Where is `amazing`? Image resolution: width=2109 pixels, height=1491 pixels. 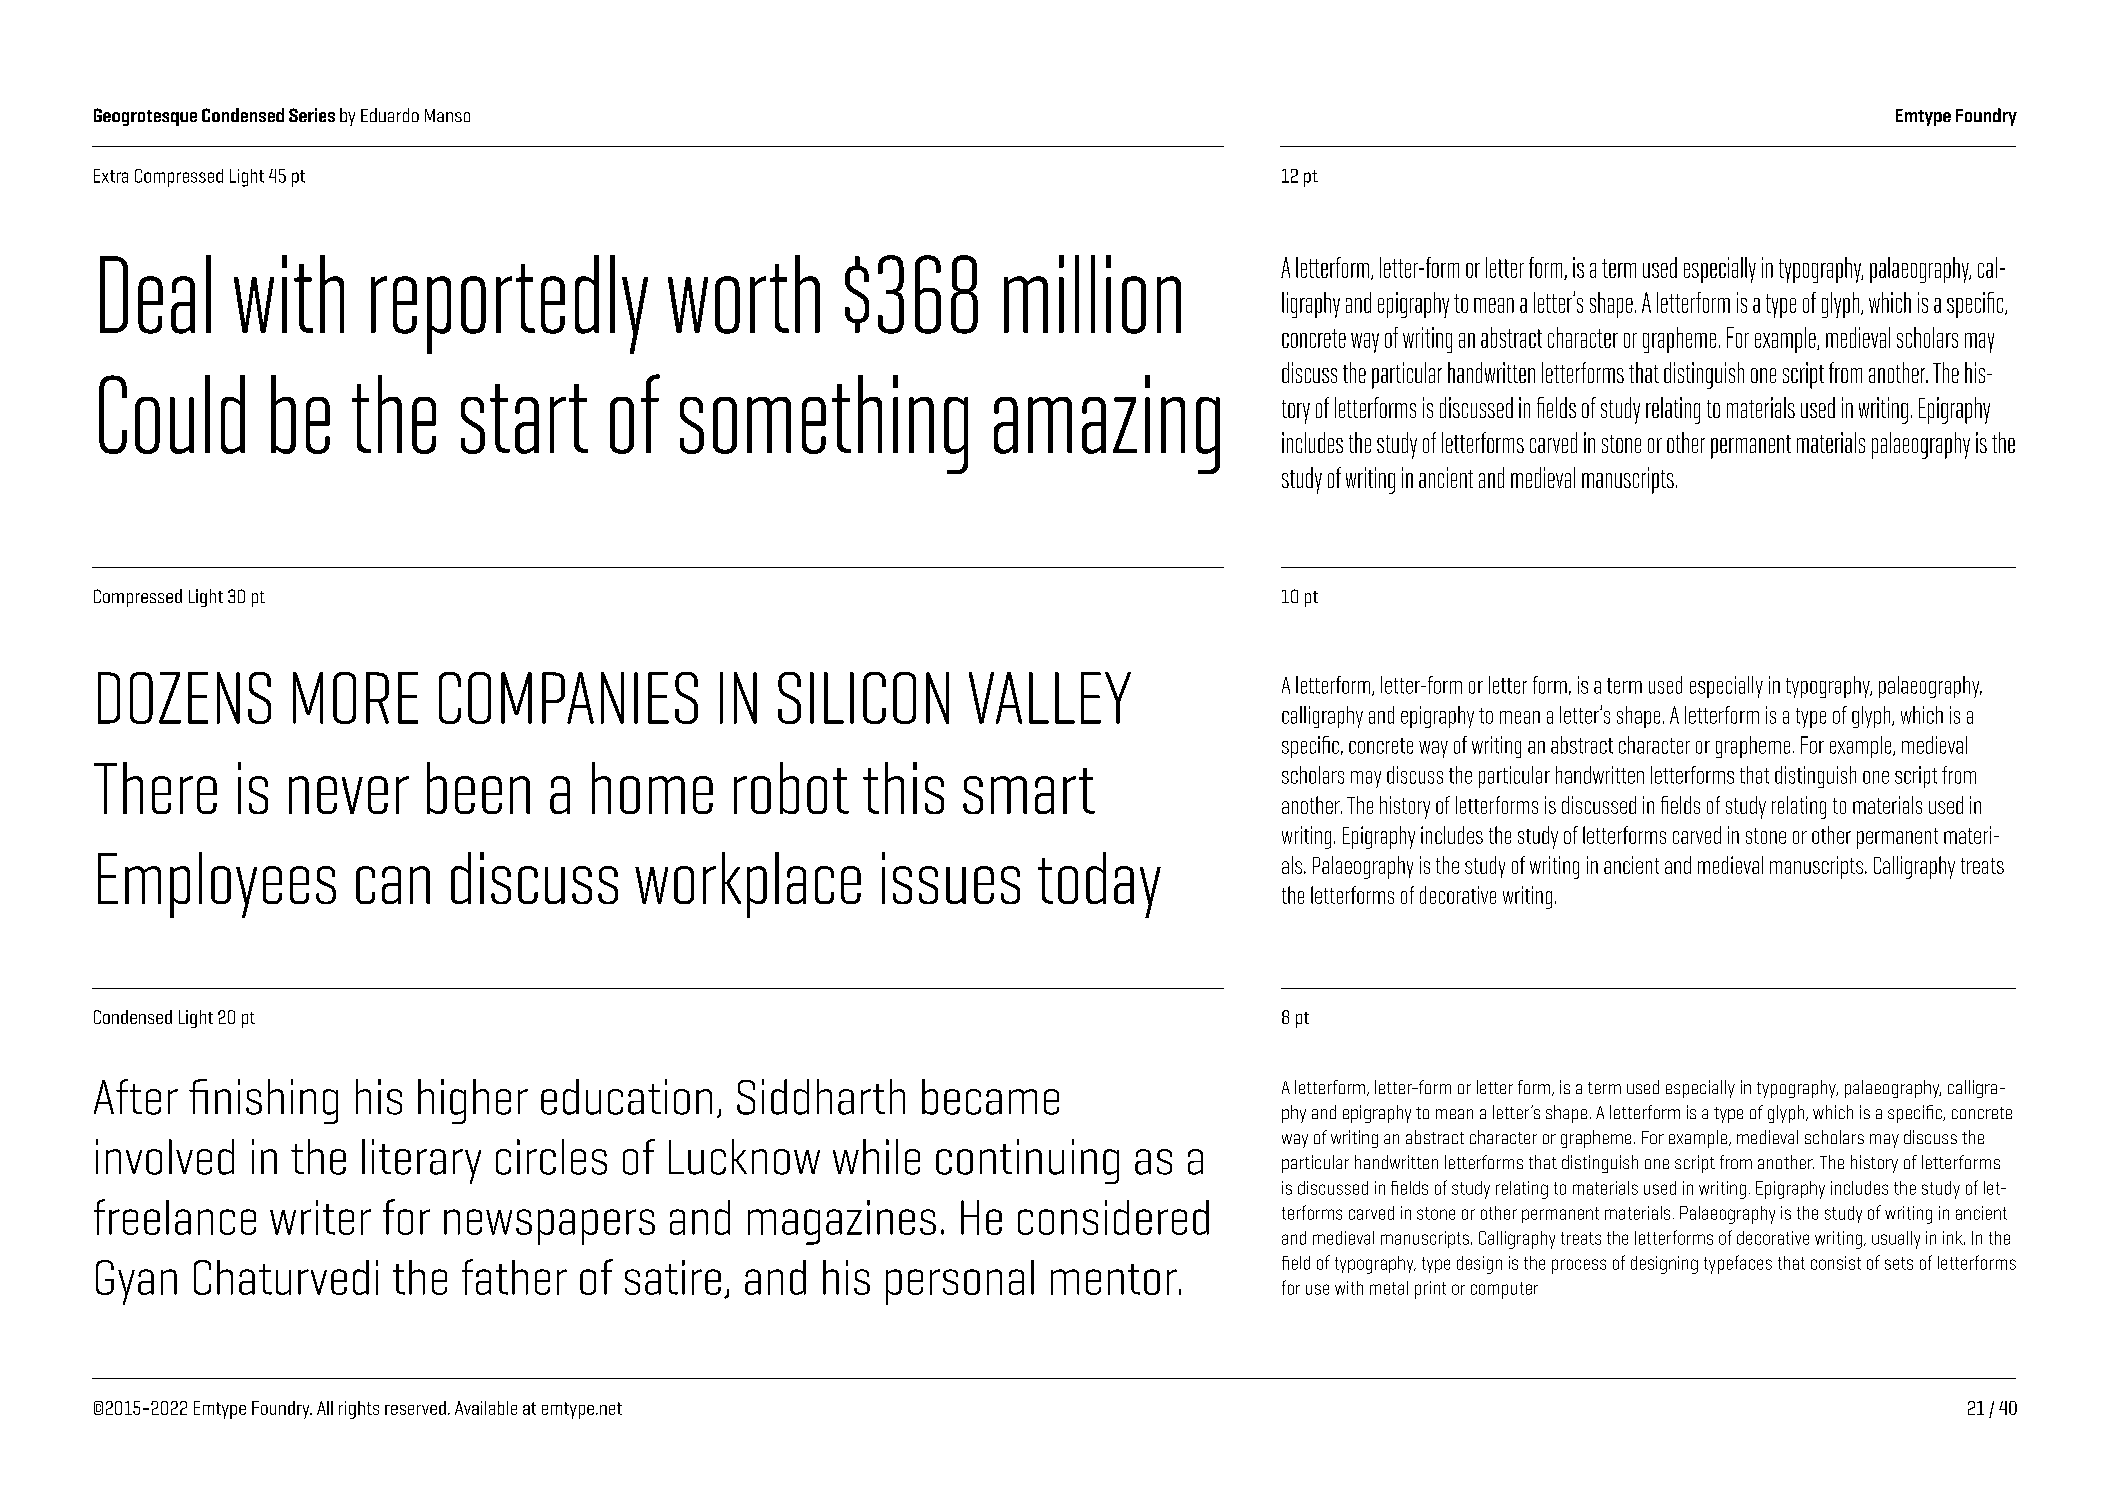 amazing is located at coordinates (1107, 424).
